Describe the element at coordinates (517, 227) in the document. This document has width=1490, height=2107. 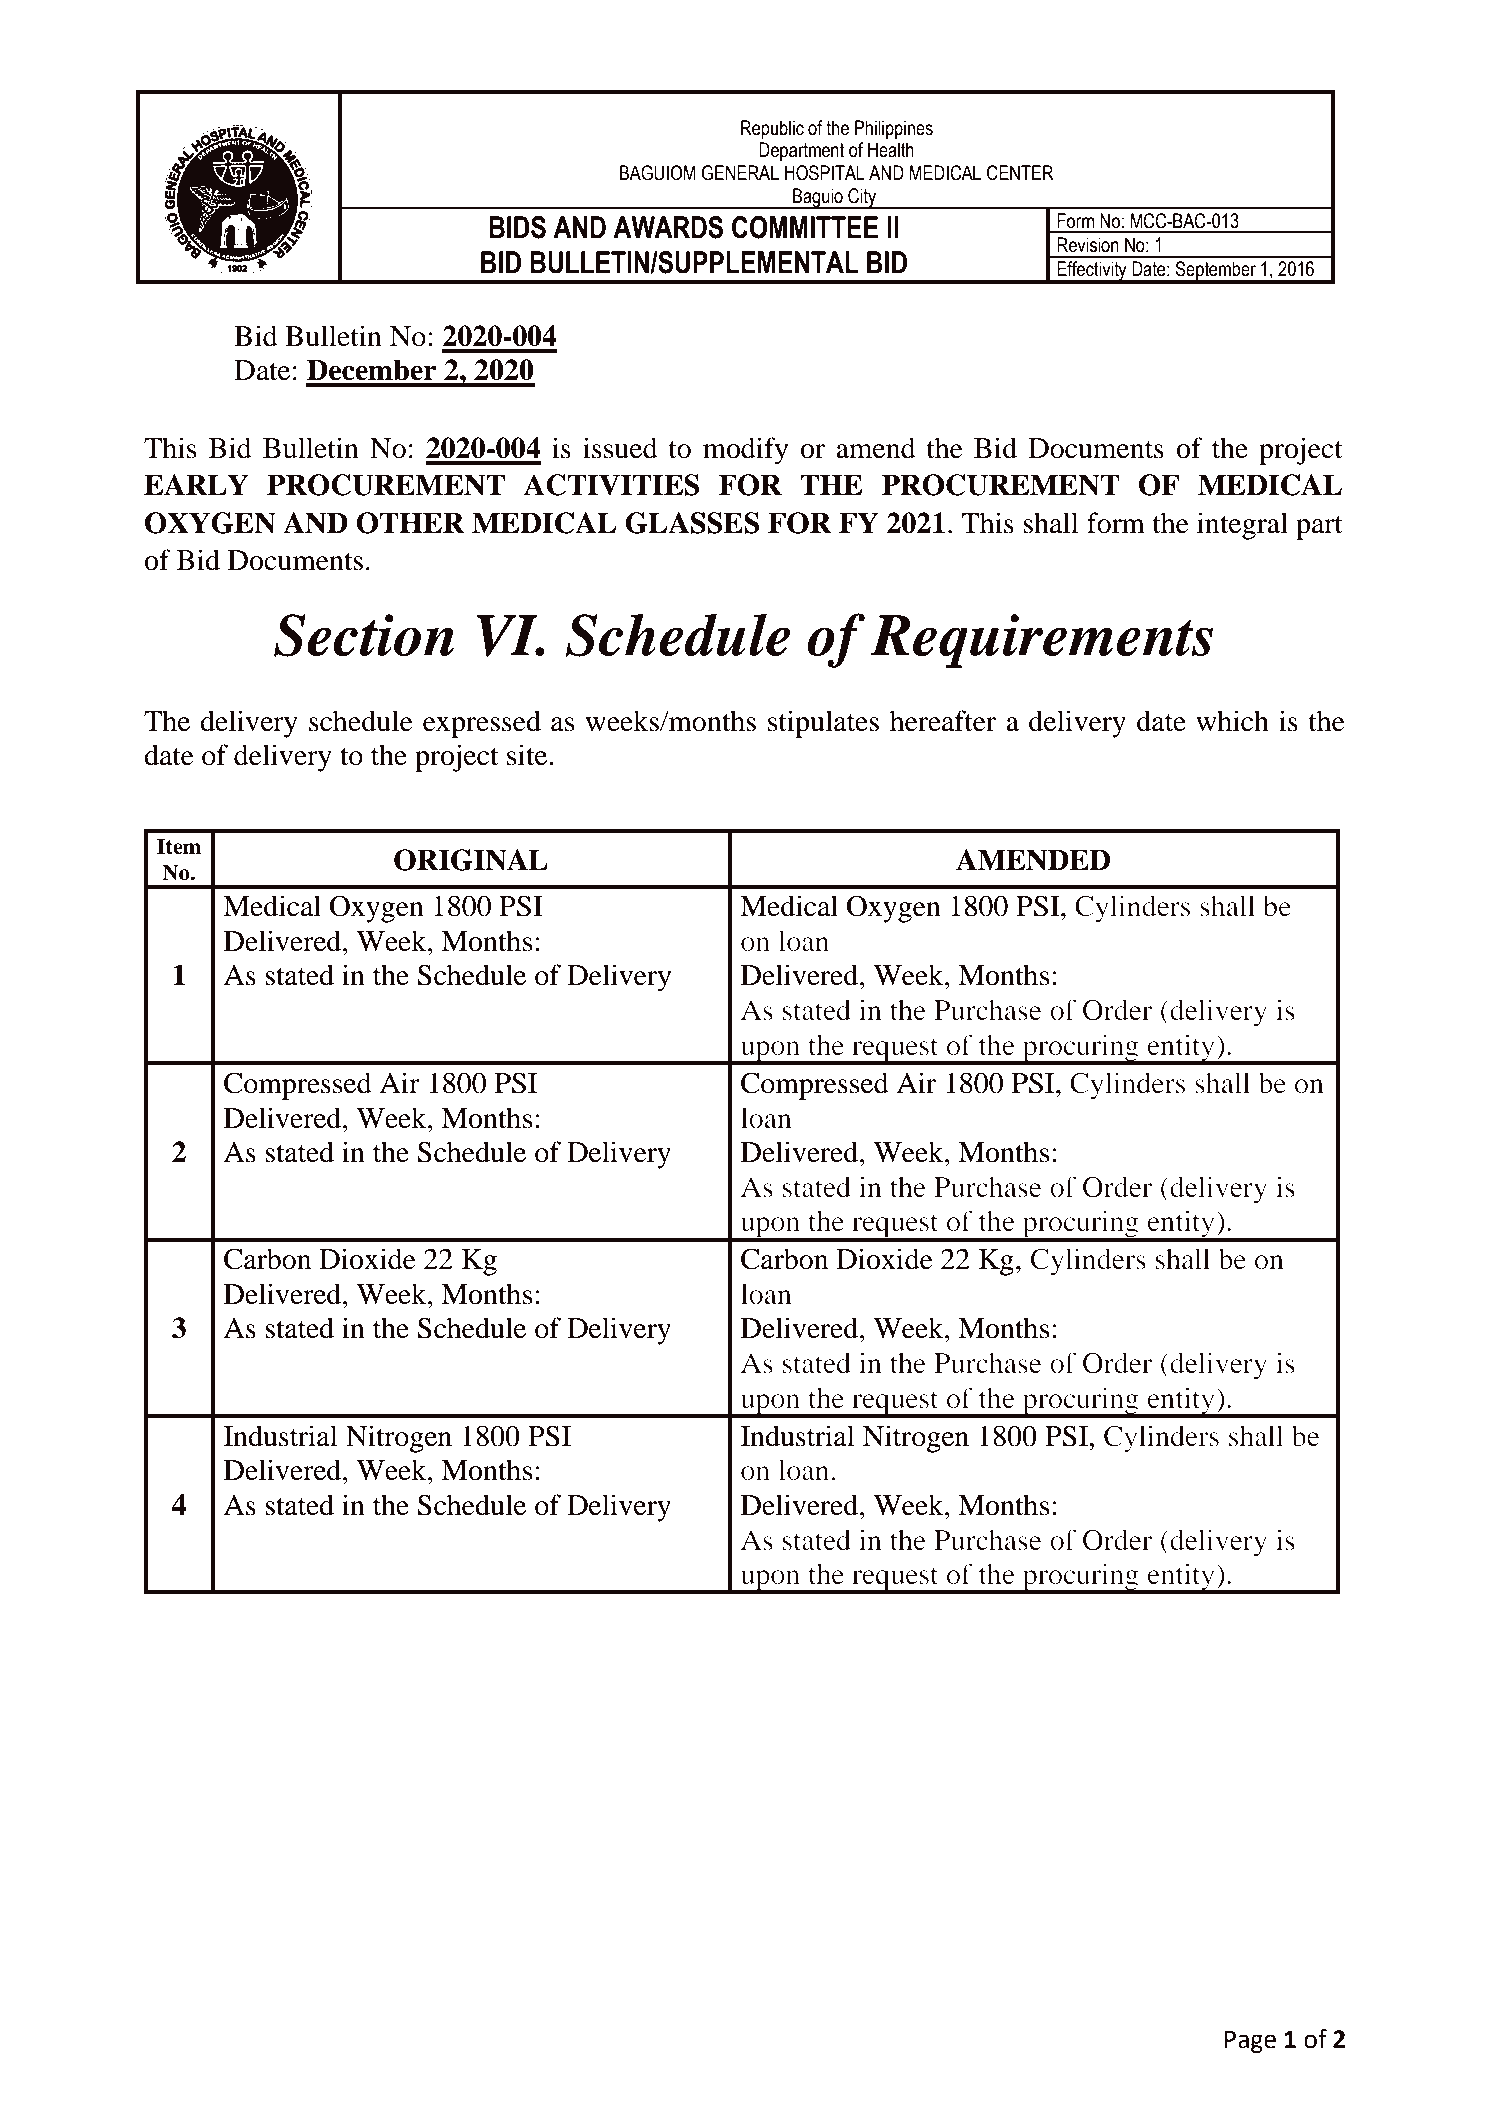
I see `BIDS` at that location.
